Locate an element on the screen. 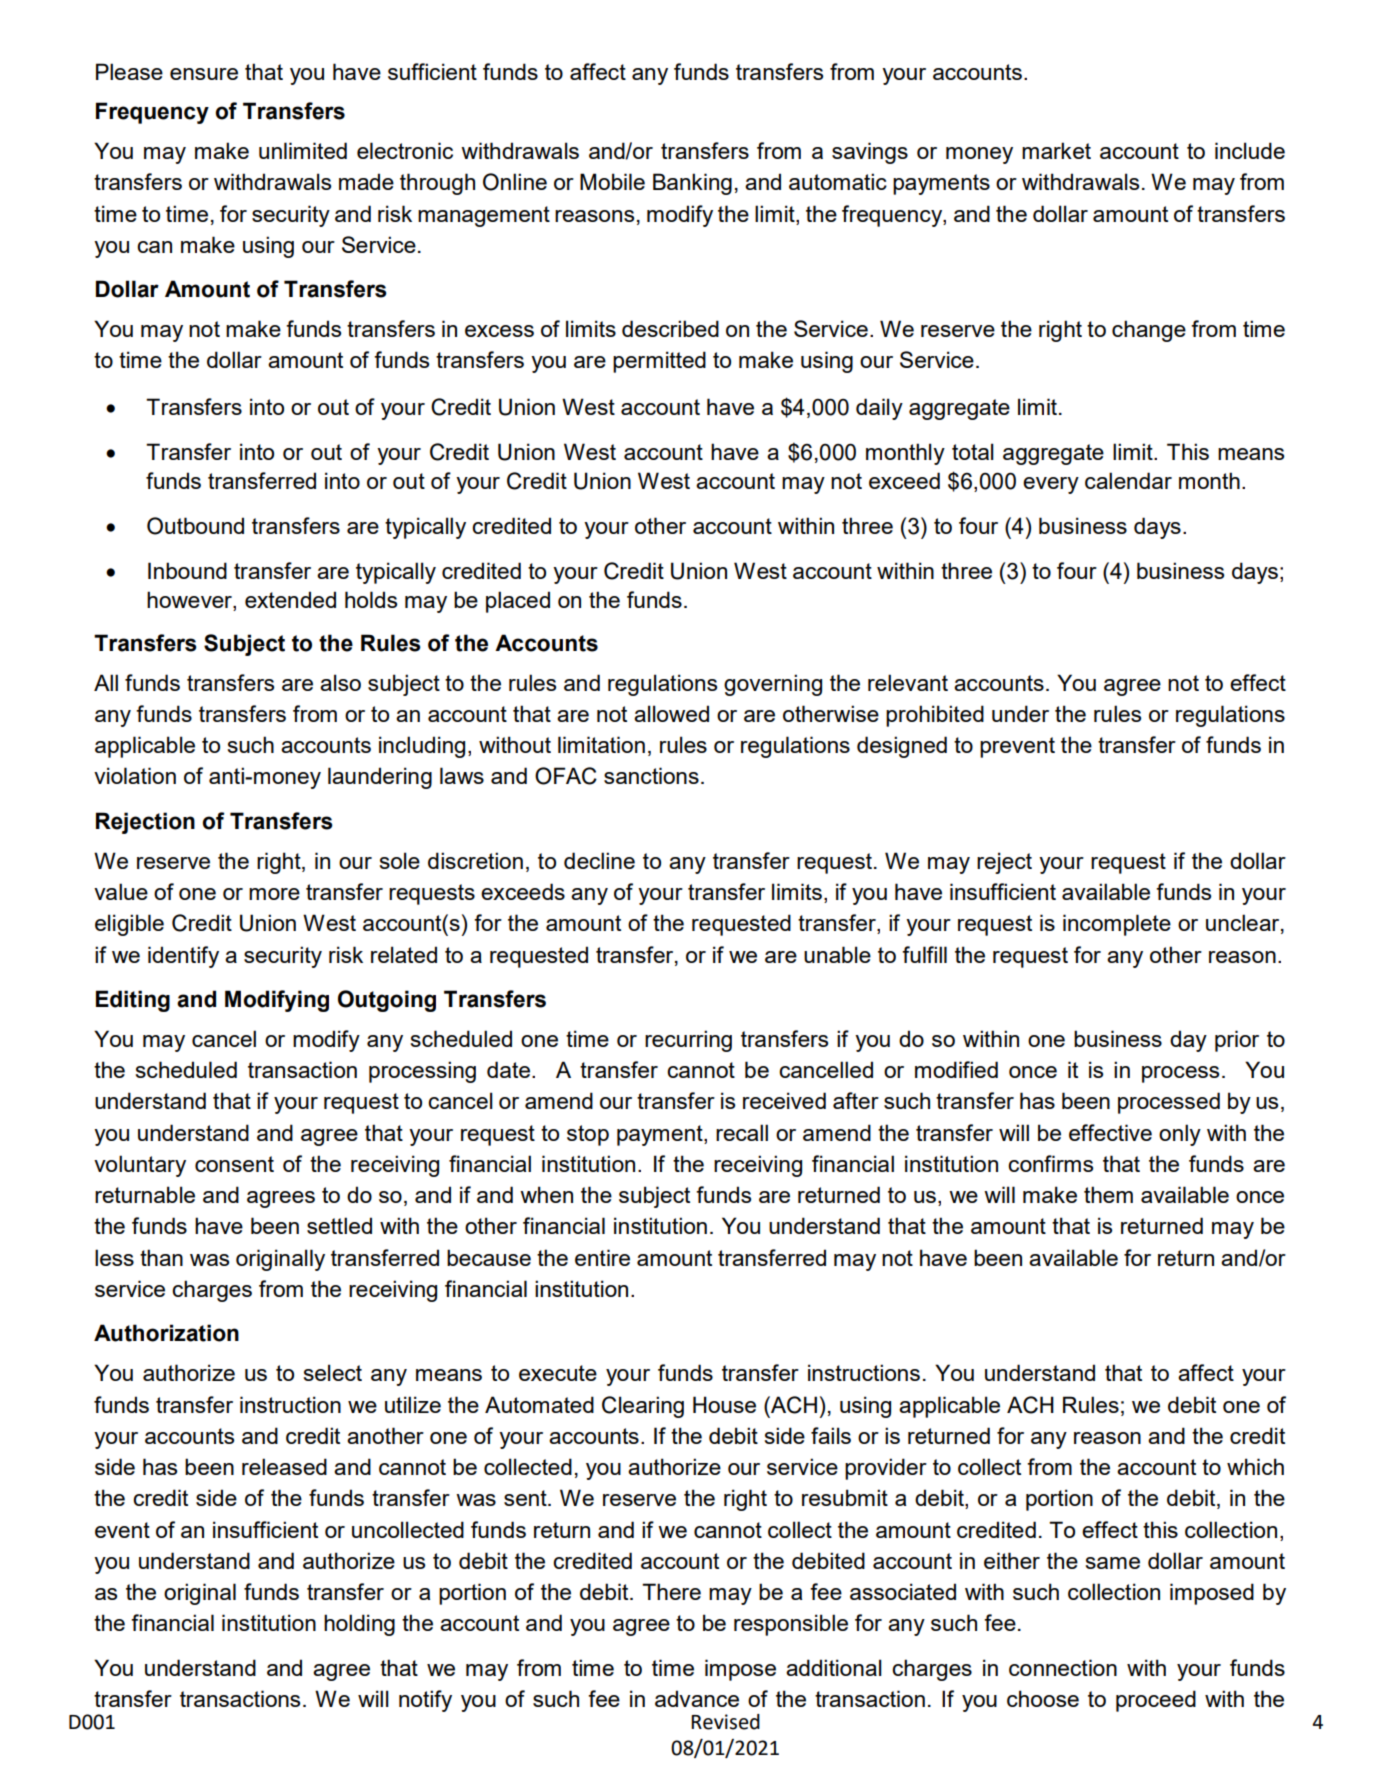 This screenshot has height=1792, width=1385. ensure is located at coordinates (204, 74).
